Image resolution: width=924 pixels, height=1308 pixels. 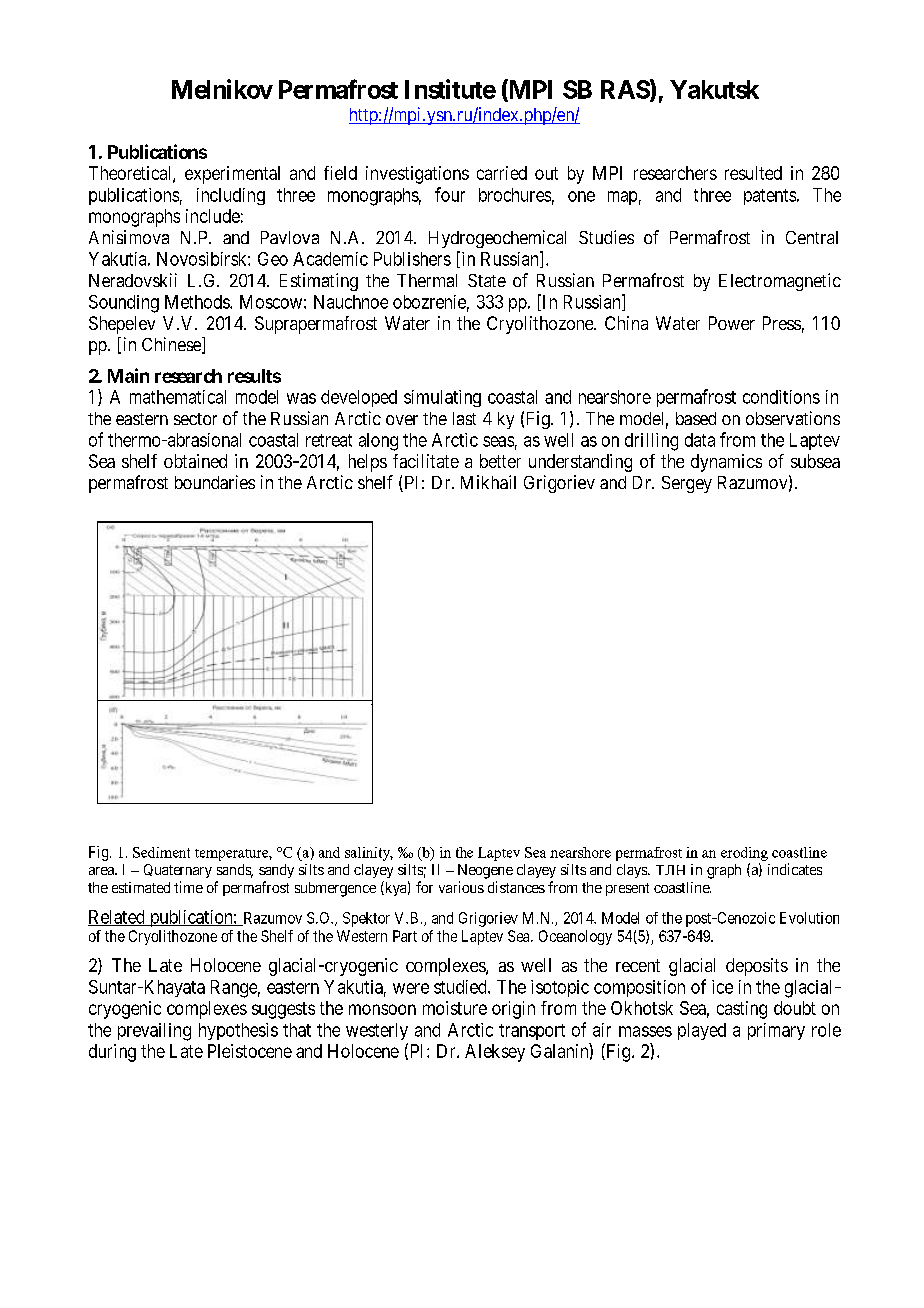 I want to click on boundaries, so click(x=215, y=482).
